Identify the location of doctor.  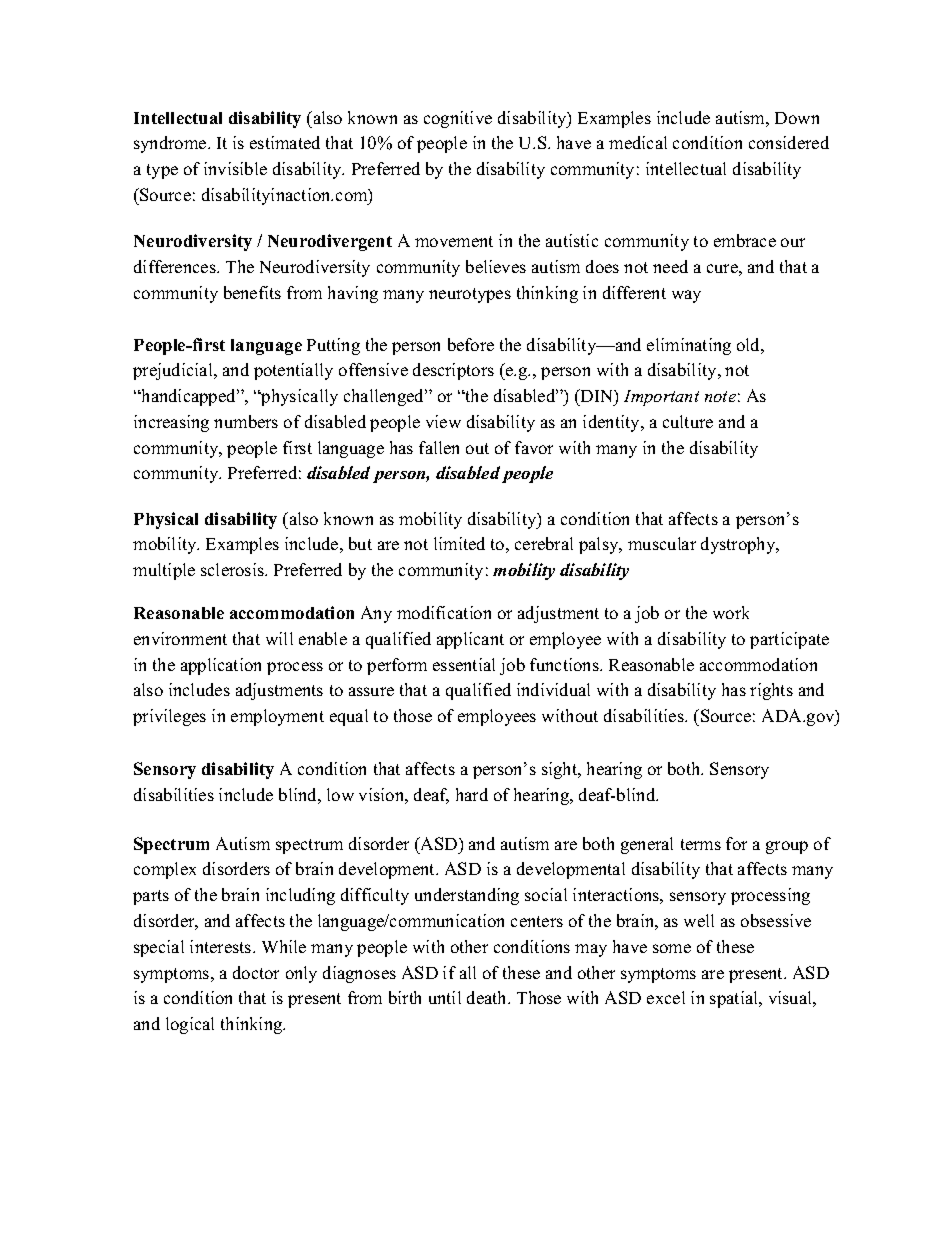
(256, 972).
